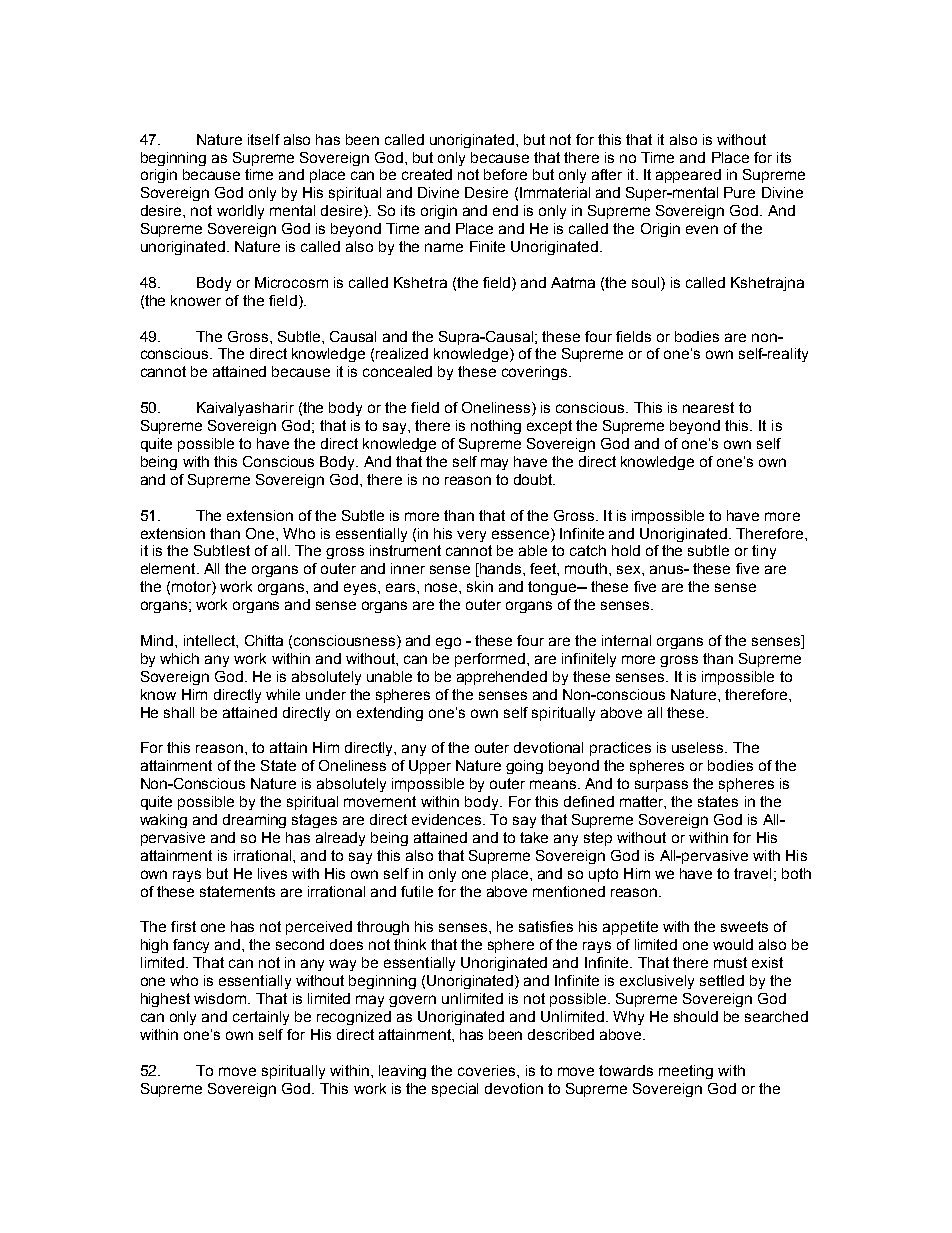 The height and width of the image is (1233, 952). What do you see at coordinates (240, 212) in the image?
I see `worldly` at bounding box center [240, 212].
